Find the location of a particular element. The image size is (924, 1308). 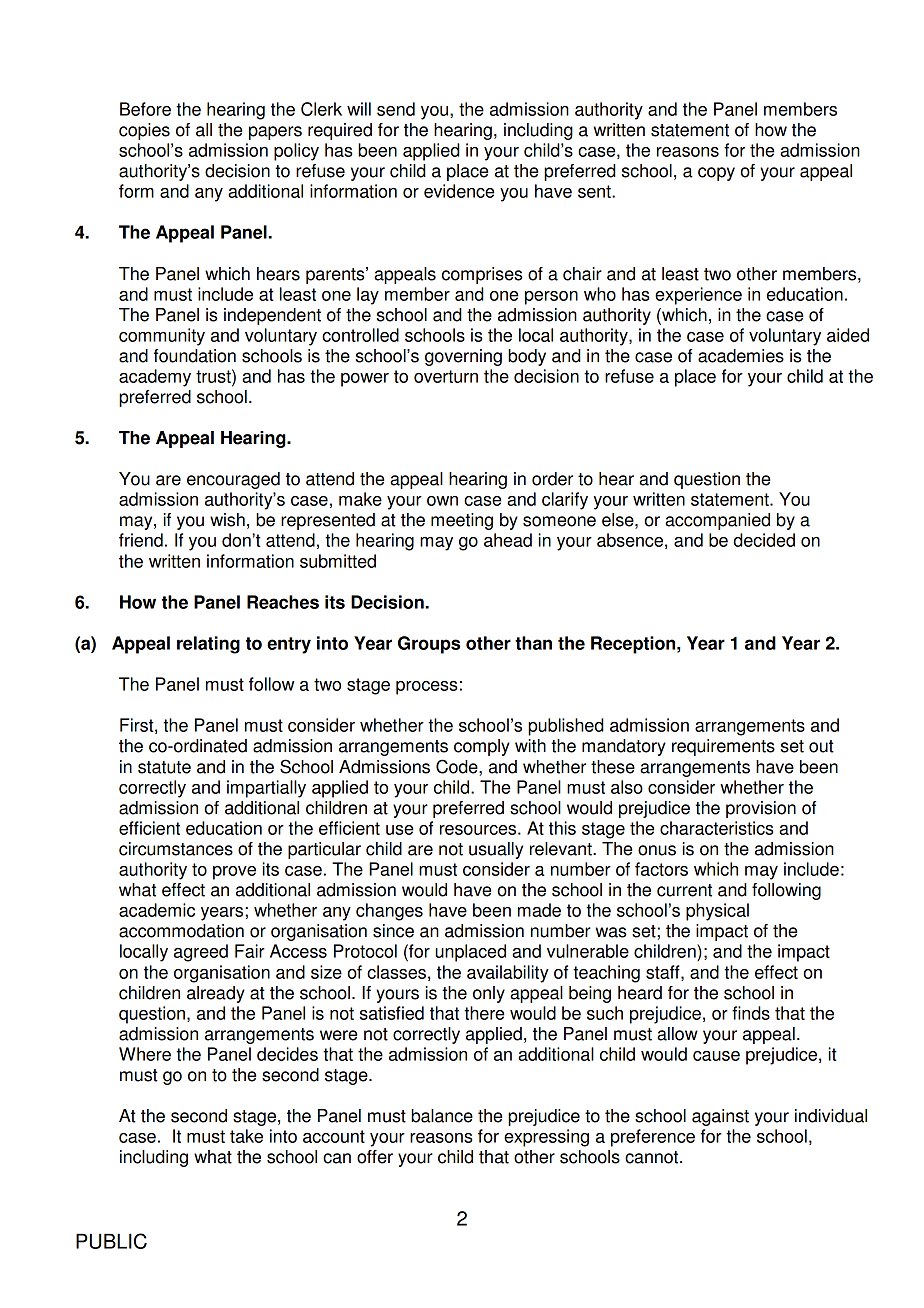

copies is located at coordinates (144, 131).
